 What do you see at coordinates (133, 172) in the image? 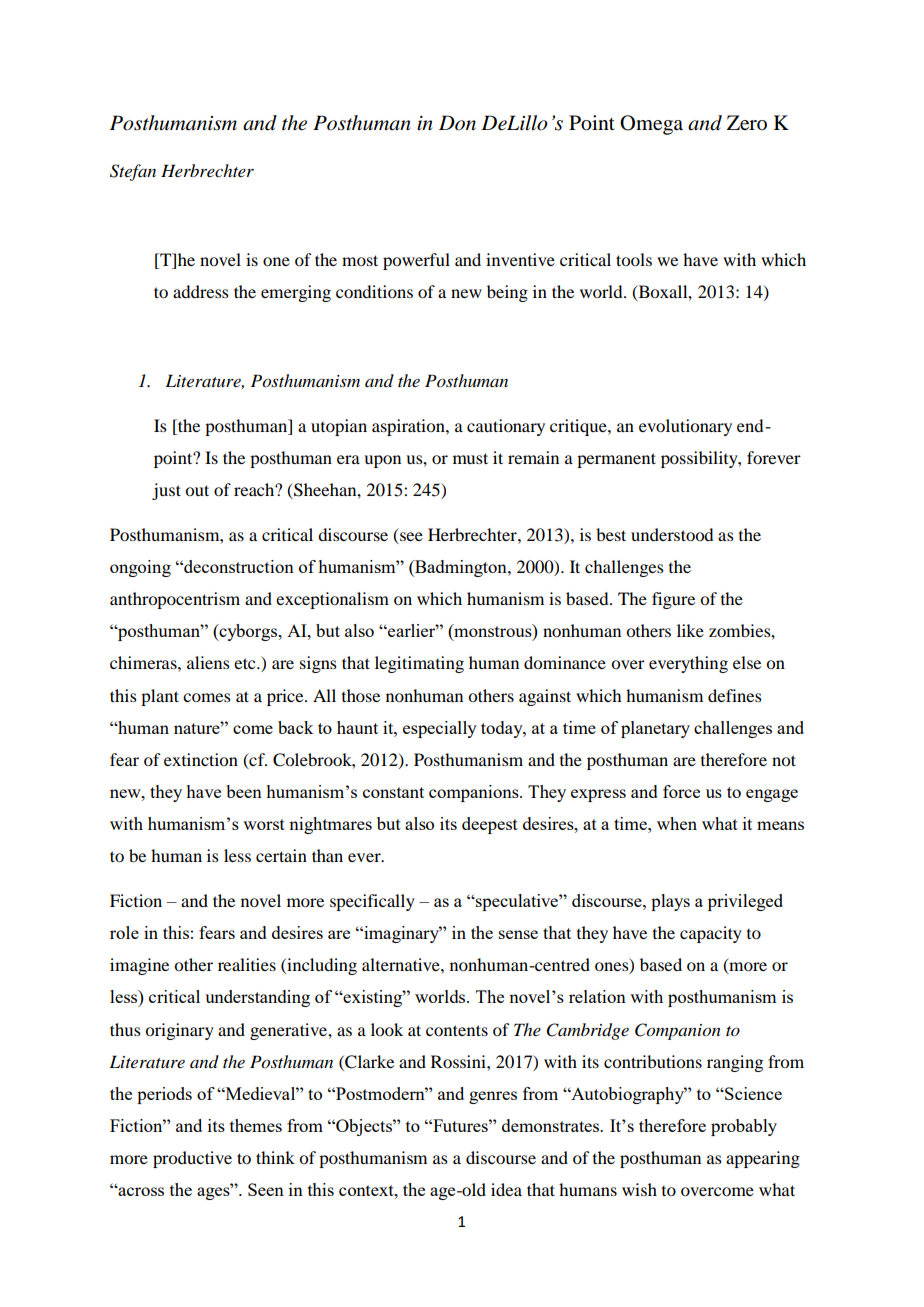
I see `Stefan` at bounding box center [133, 172].
